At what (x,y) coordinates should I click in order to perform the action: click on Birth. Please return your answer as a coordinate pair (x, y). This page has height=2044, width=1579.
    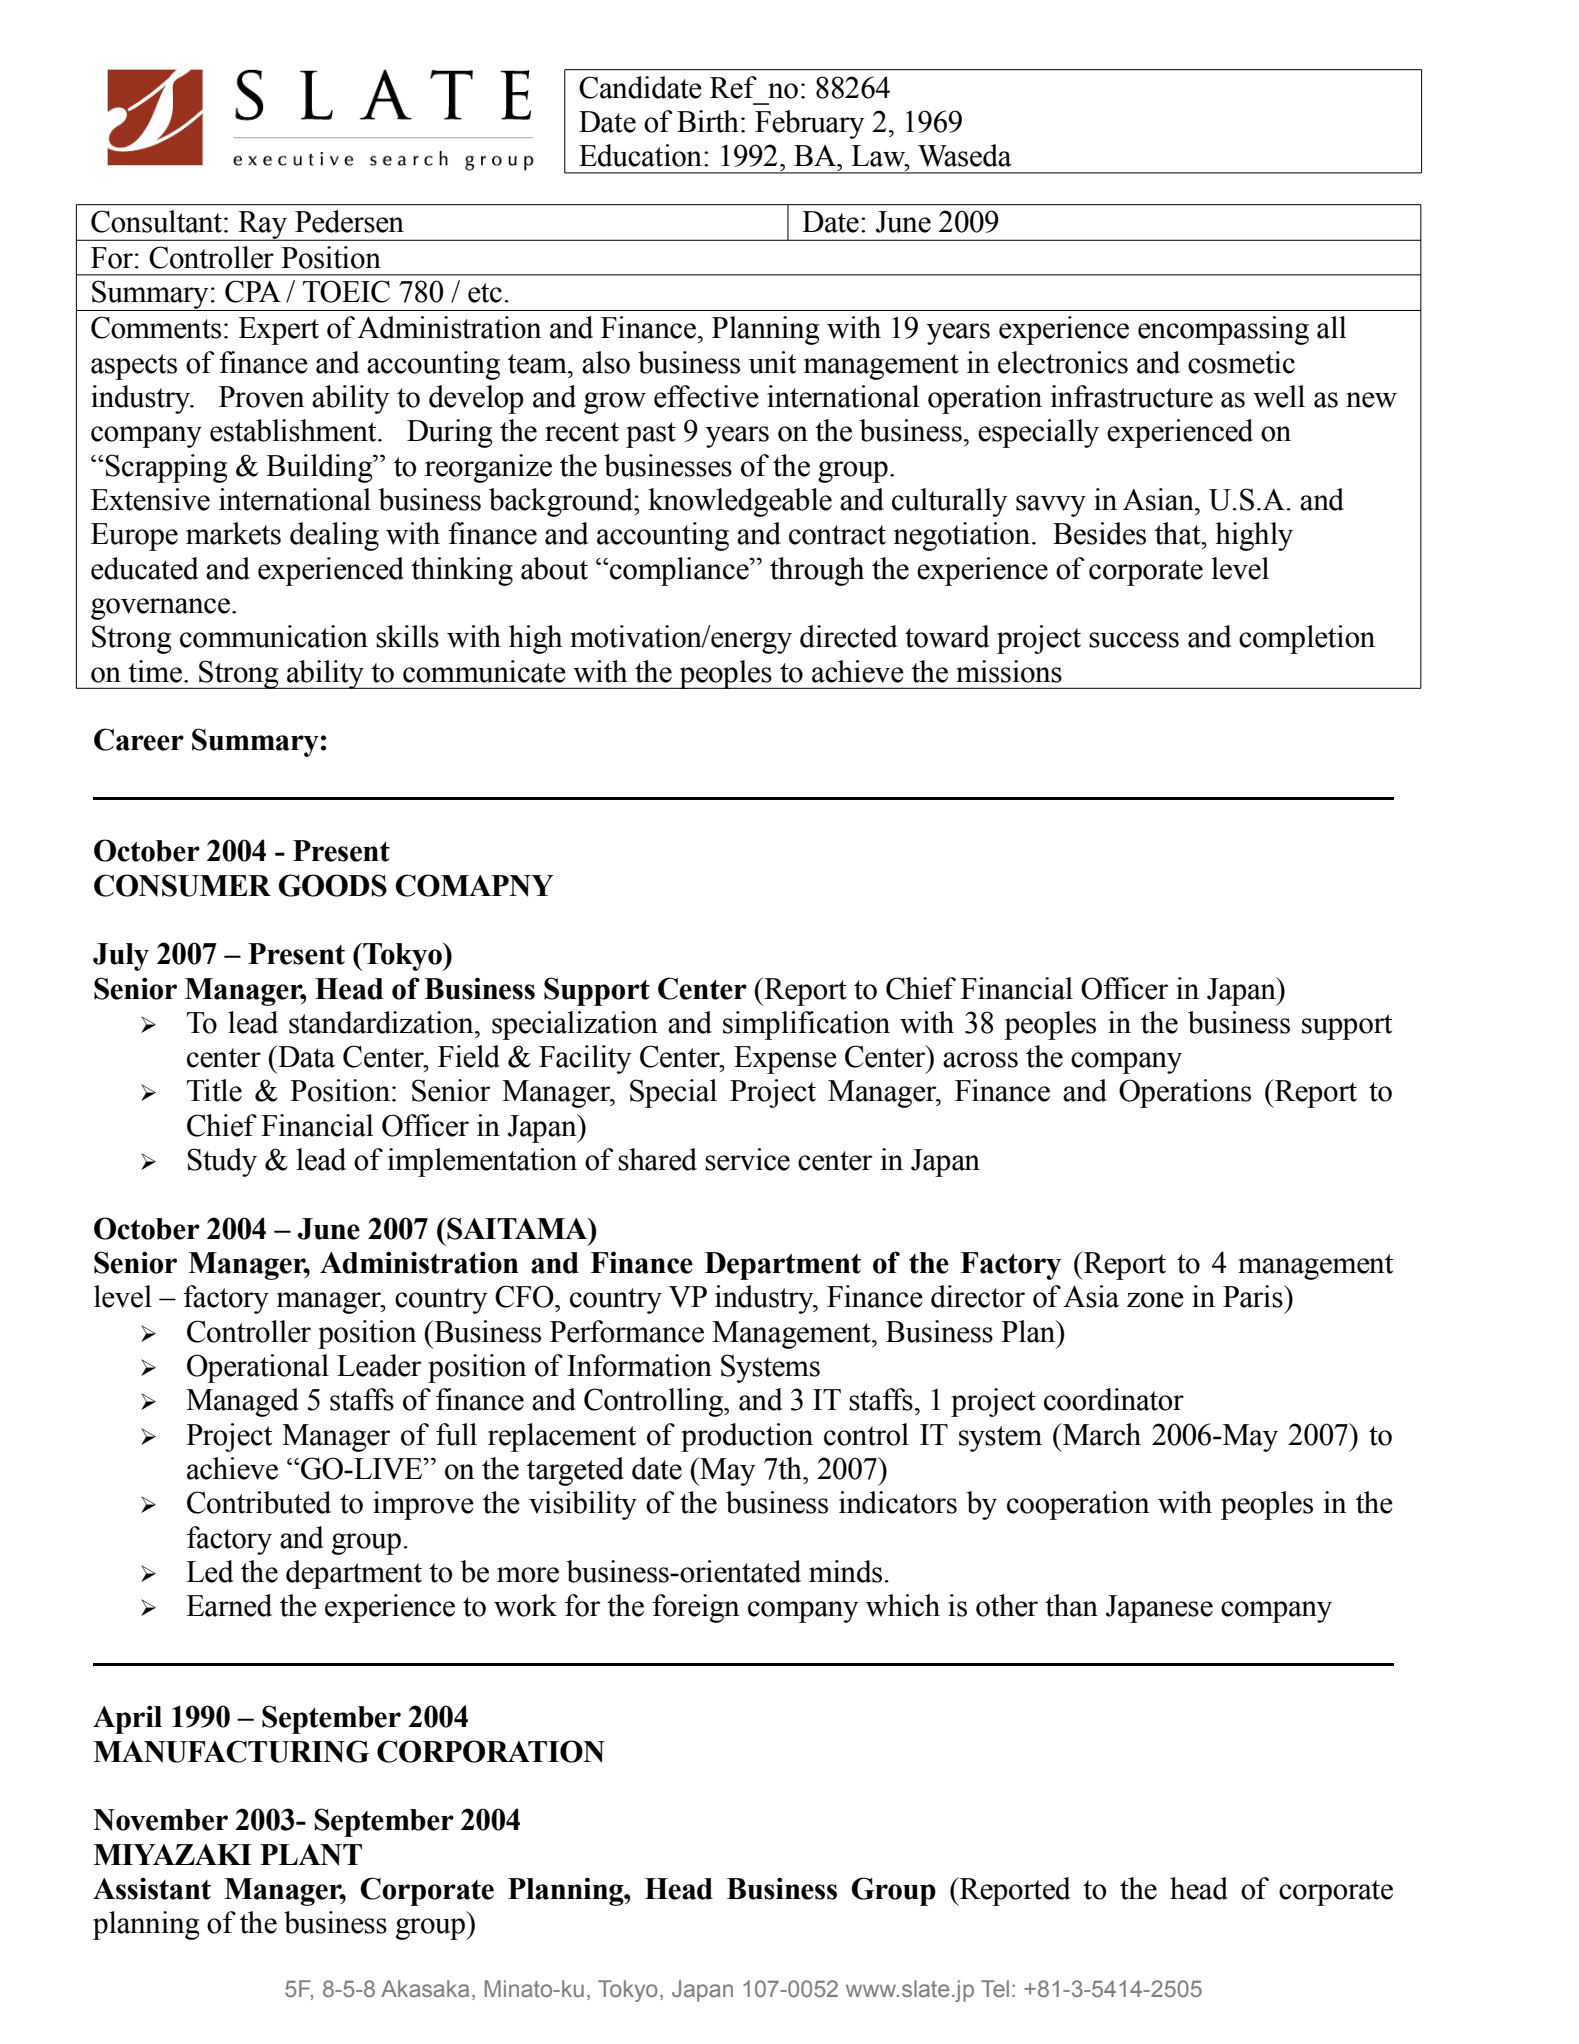
    Looking at the image, I should click on (708, 121).
